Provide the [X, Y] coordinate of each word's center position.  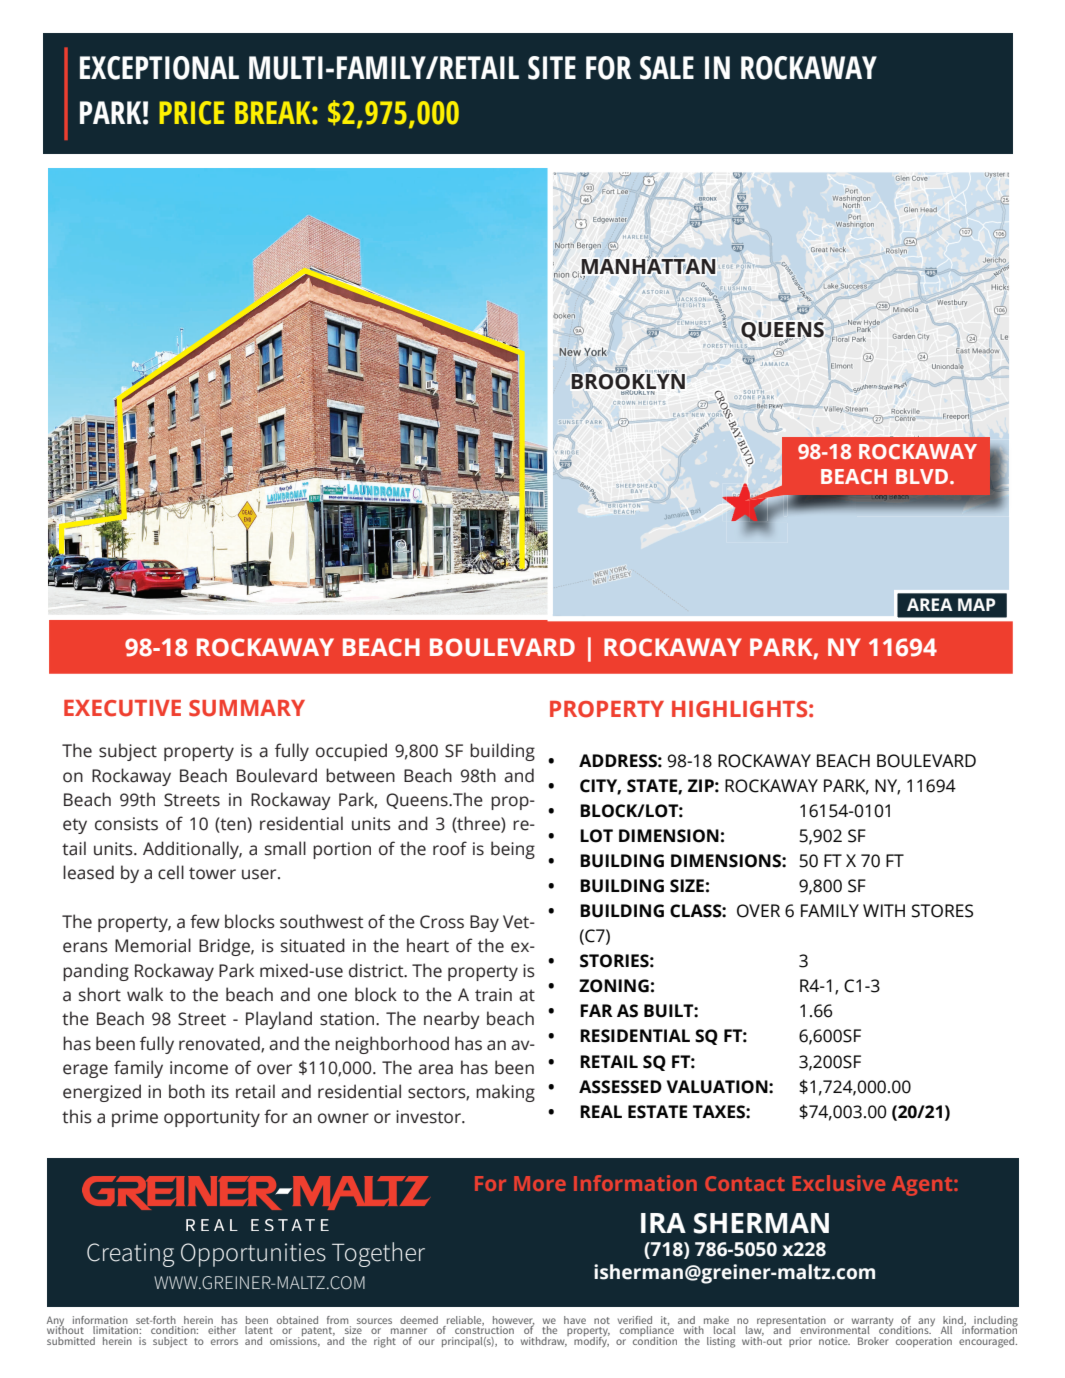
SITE [552, 68]
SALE [667, 68]
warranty [872, 1323]
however [513, 1321]
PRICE [191, 113]
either [222, 1330]
